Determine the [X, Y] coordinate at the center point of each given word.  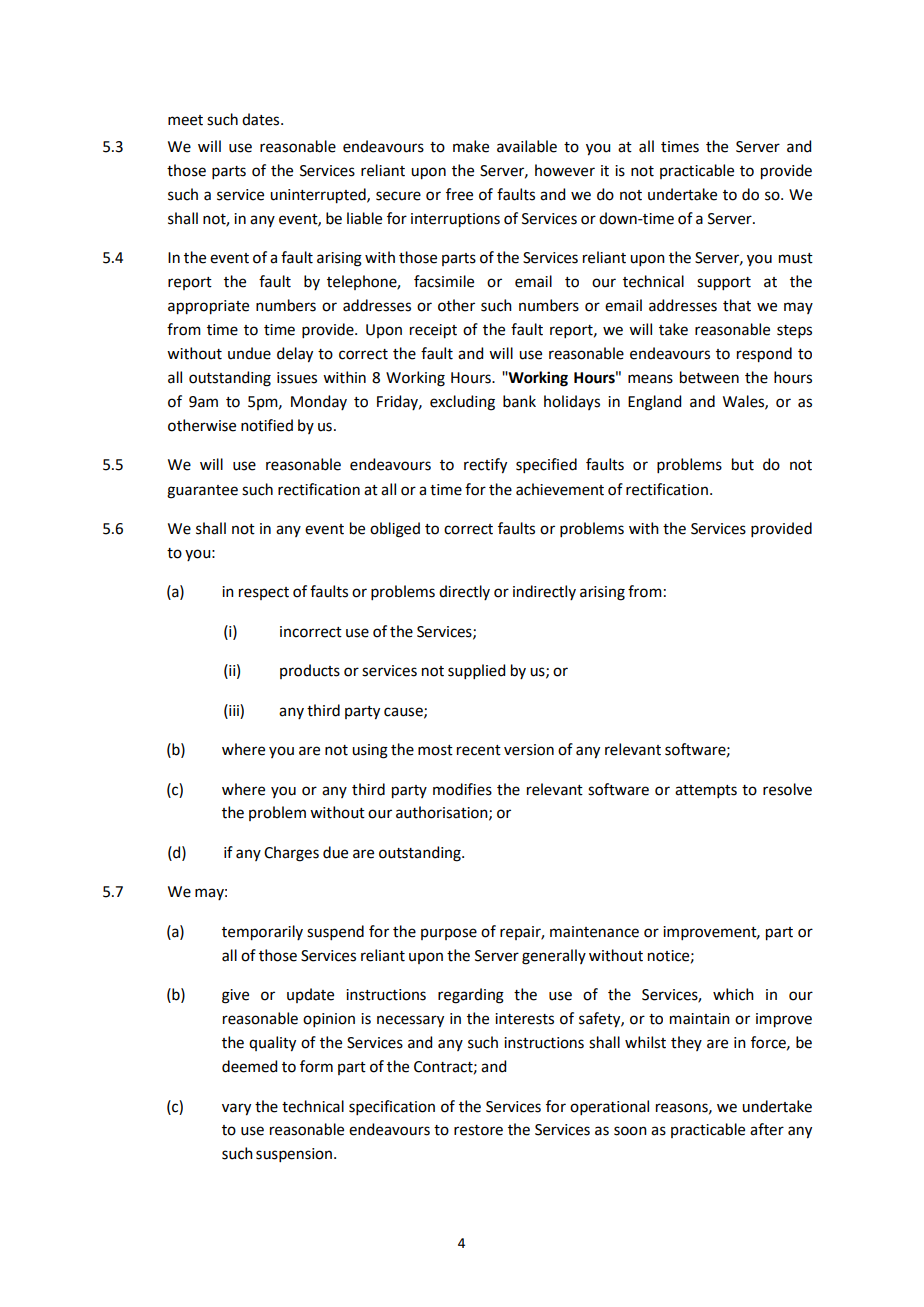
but [743, 464]
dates [262, 119]
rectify [485, 466]
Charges [291, 854]
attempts [706, 791]
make [471, 146]
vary [236, 1109]
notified [267, 425]
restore [478, 1130]
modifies [462, 789]
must [796, 258]
